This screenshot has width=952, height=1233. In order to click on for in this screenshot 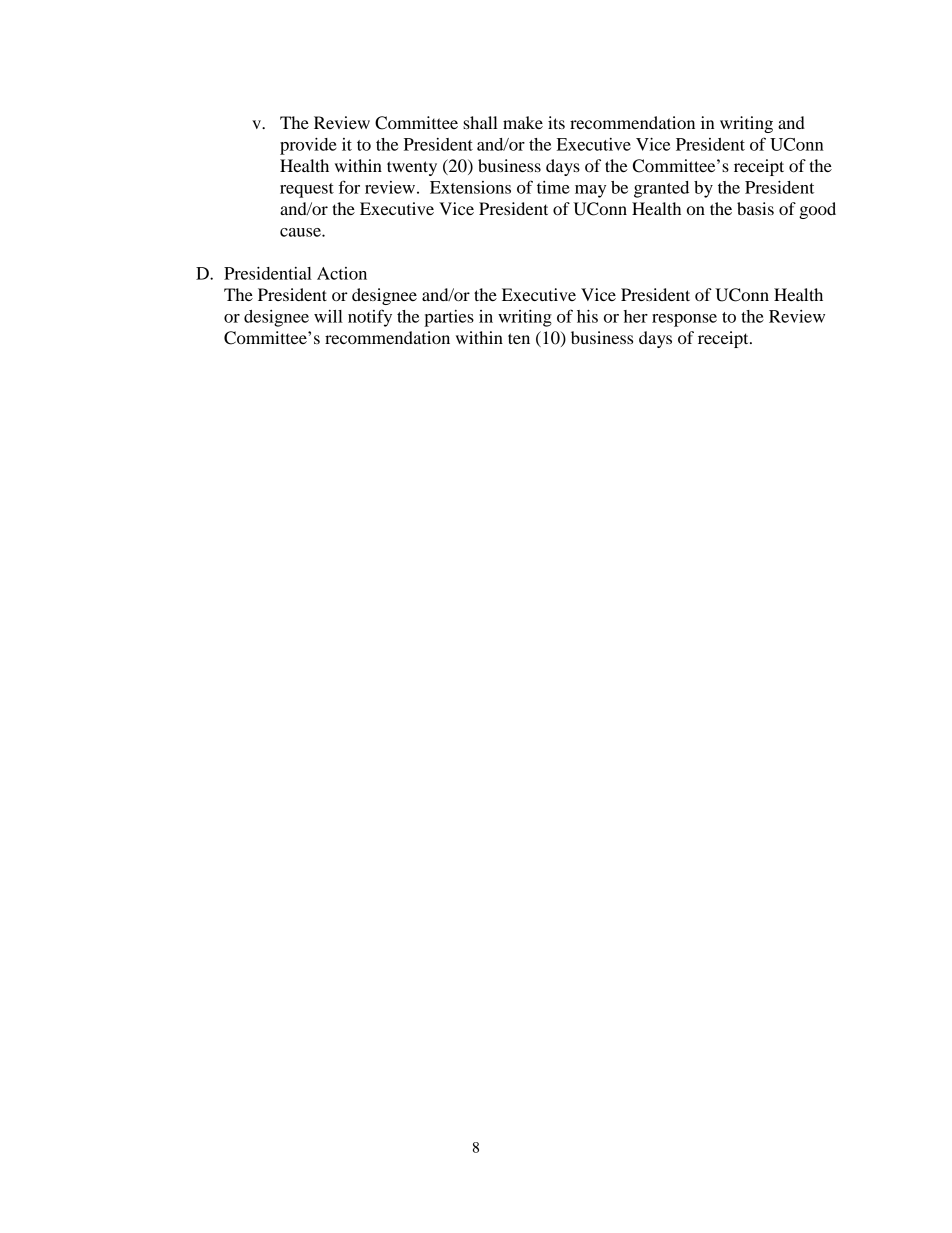, I will do `click(349, 187)`.
